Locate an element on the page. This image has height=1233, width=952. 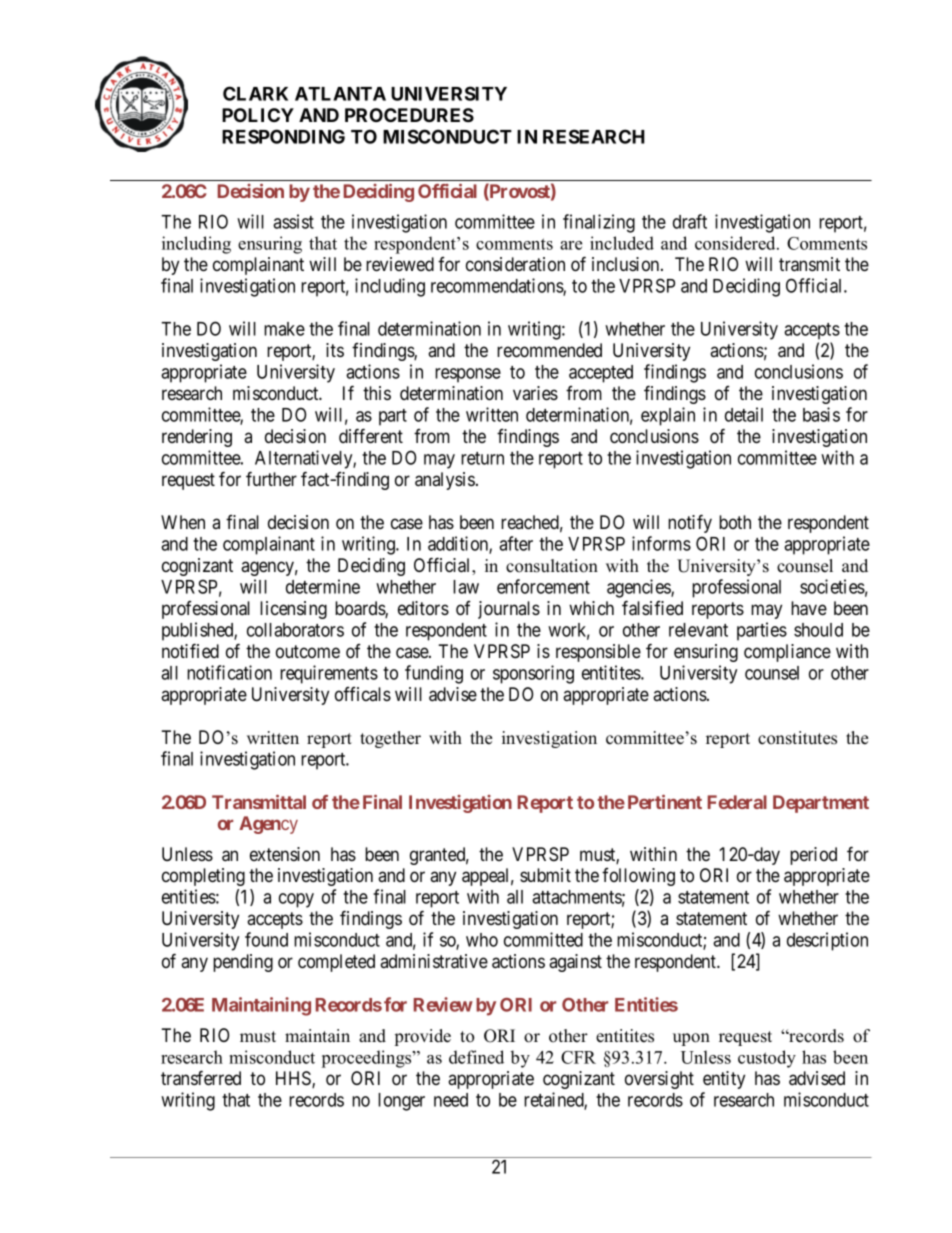
custody is located at coordinates (767, 1059).
